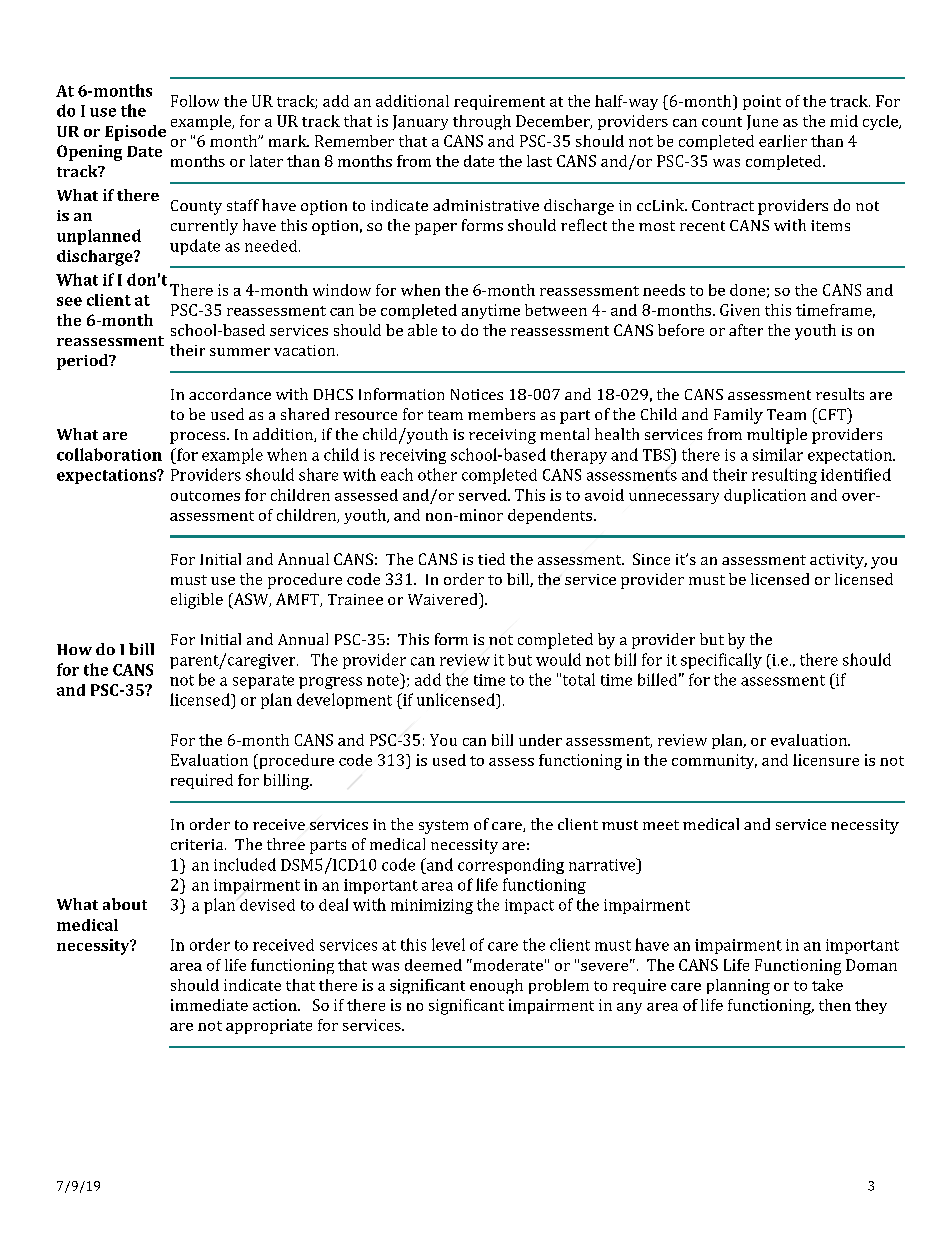 This screenshot has height=1233, width=952. Describe the element at coordinates (135, 133) in the screenshot. I see `Episode` at that location.
